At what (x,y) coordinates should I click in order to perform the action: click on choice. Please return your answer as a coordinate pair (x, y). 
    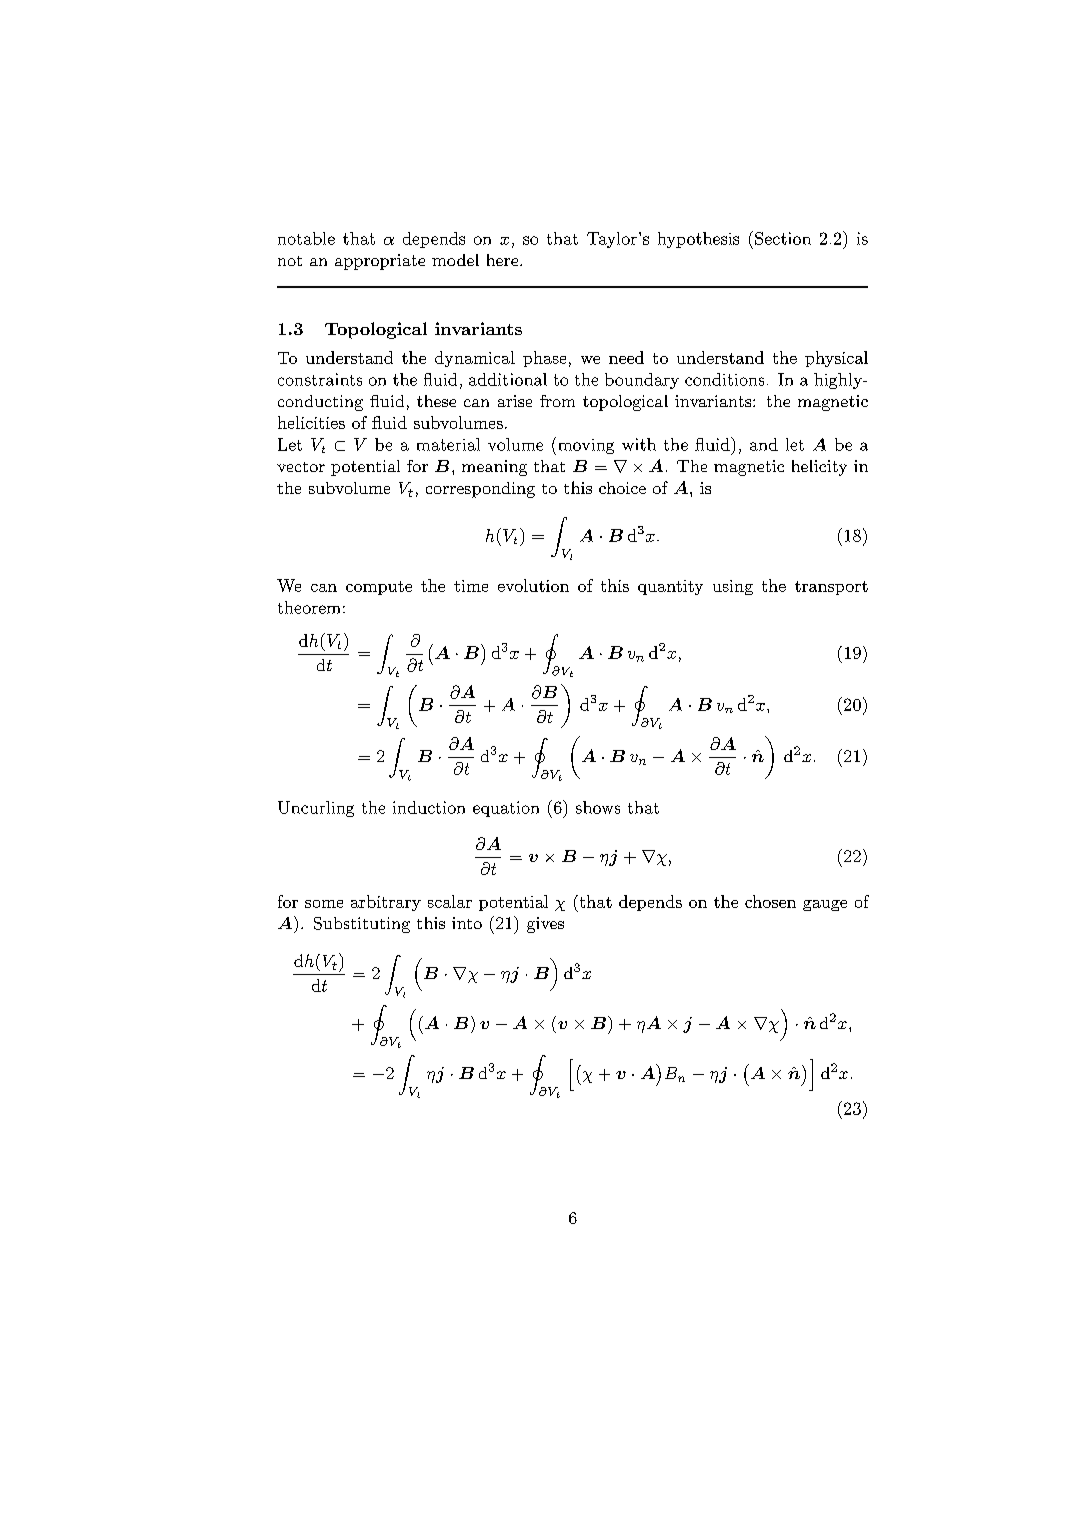
    Looking at the image, I should click on (622, 488).
